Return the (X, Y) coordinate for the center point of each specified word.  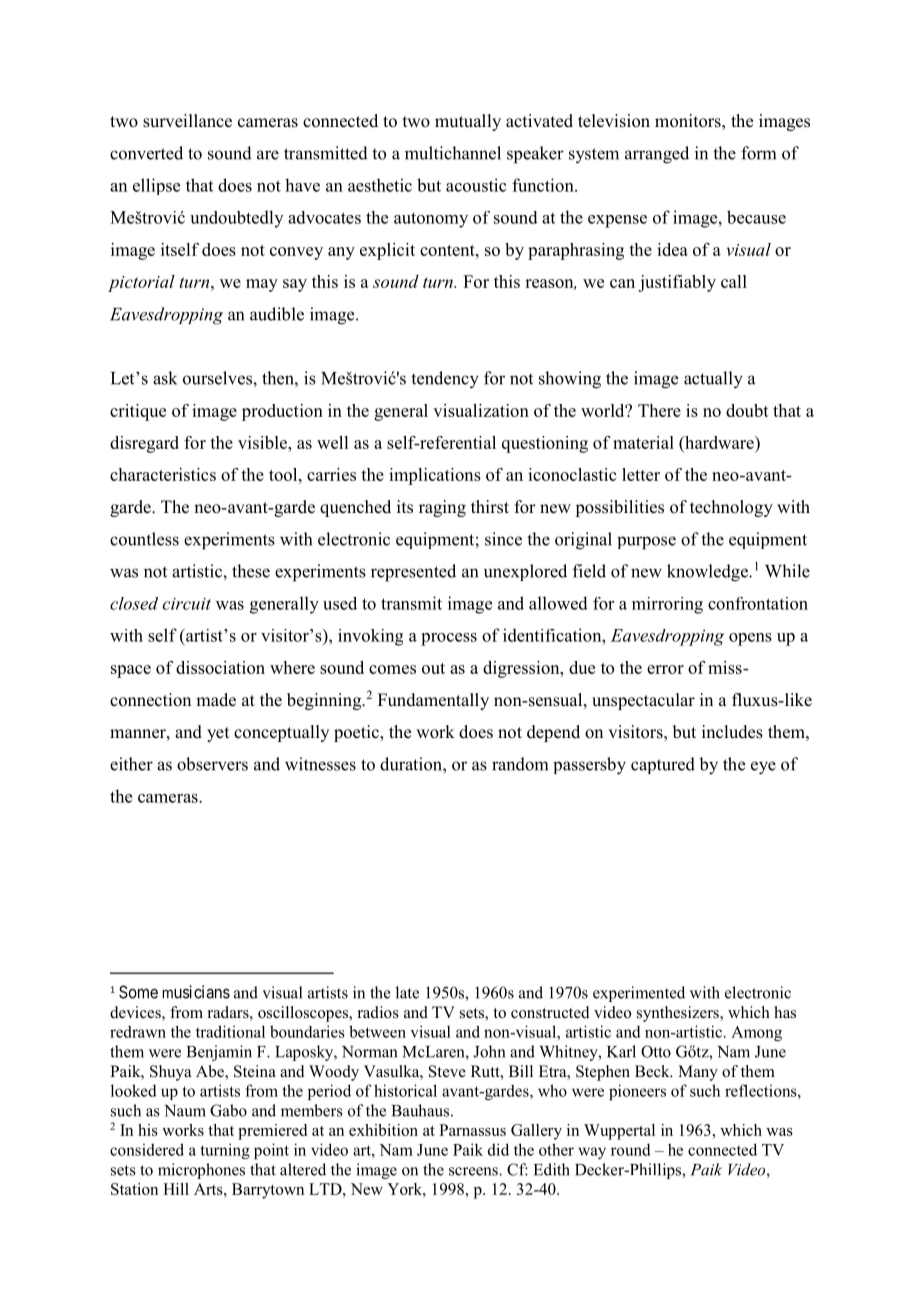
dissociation (220, 667)
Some (138, 992)
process (449, 639)
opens (750, 639)
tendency (445, 380)
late (407, 992)
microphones (201, 1171)
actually (713, 380)
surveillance (187, 121)
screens (474, 1171)
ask (165, 378)
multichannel (453, 153)
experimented (639, 994)
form (758, 153)
